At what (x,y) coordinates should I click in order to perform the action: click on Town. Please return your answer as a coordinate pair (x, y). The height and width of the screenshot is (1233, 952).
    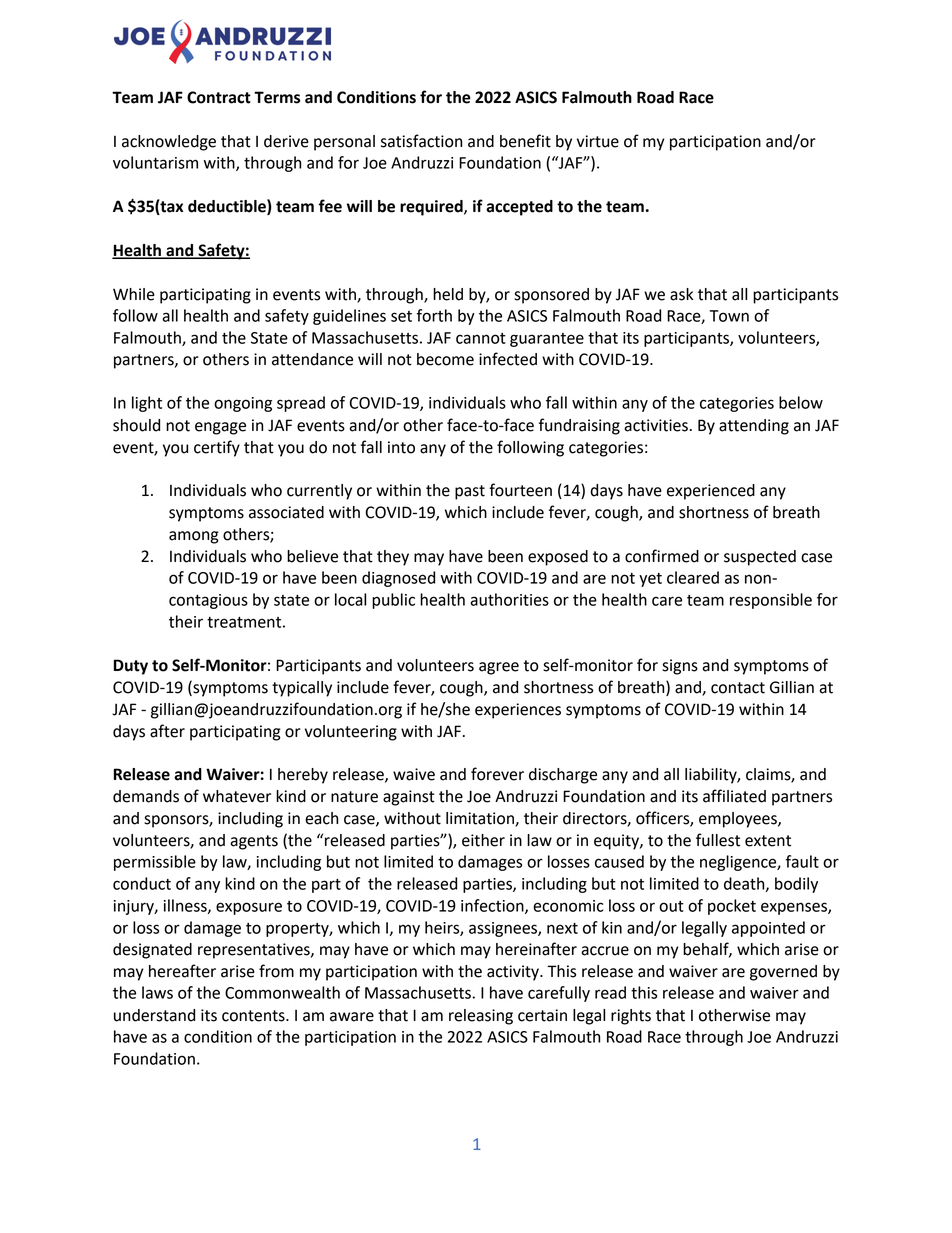
    Looking at the image, I should click on (729, 316).
